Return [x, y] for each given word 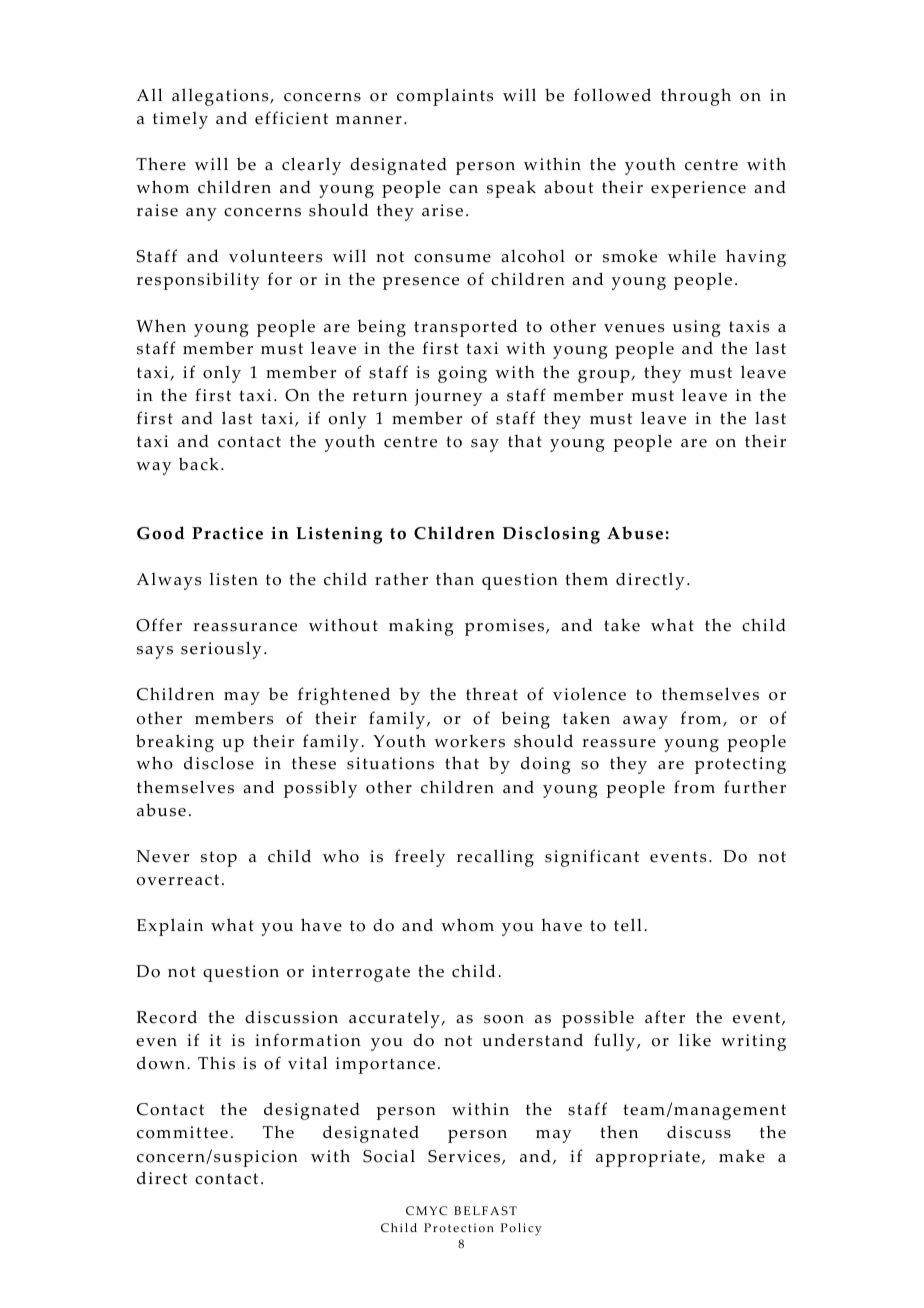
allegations [221, 97]
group [605, 376]
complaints [445, 97]
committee [182, 1132]
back [199, 464]
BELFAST [485, 1210]
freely [420, 858]
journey [448, 397]
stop [219, 859]
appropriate [648, 1158]
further [755, 787]
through [696, 97]
